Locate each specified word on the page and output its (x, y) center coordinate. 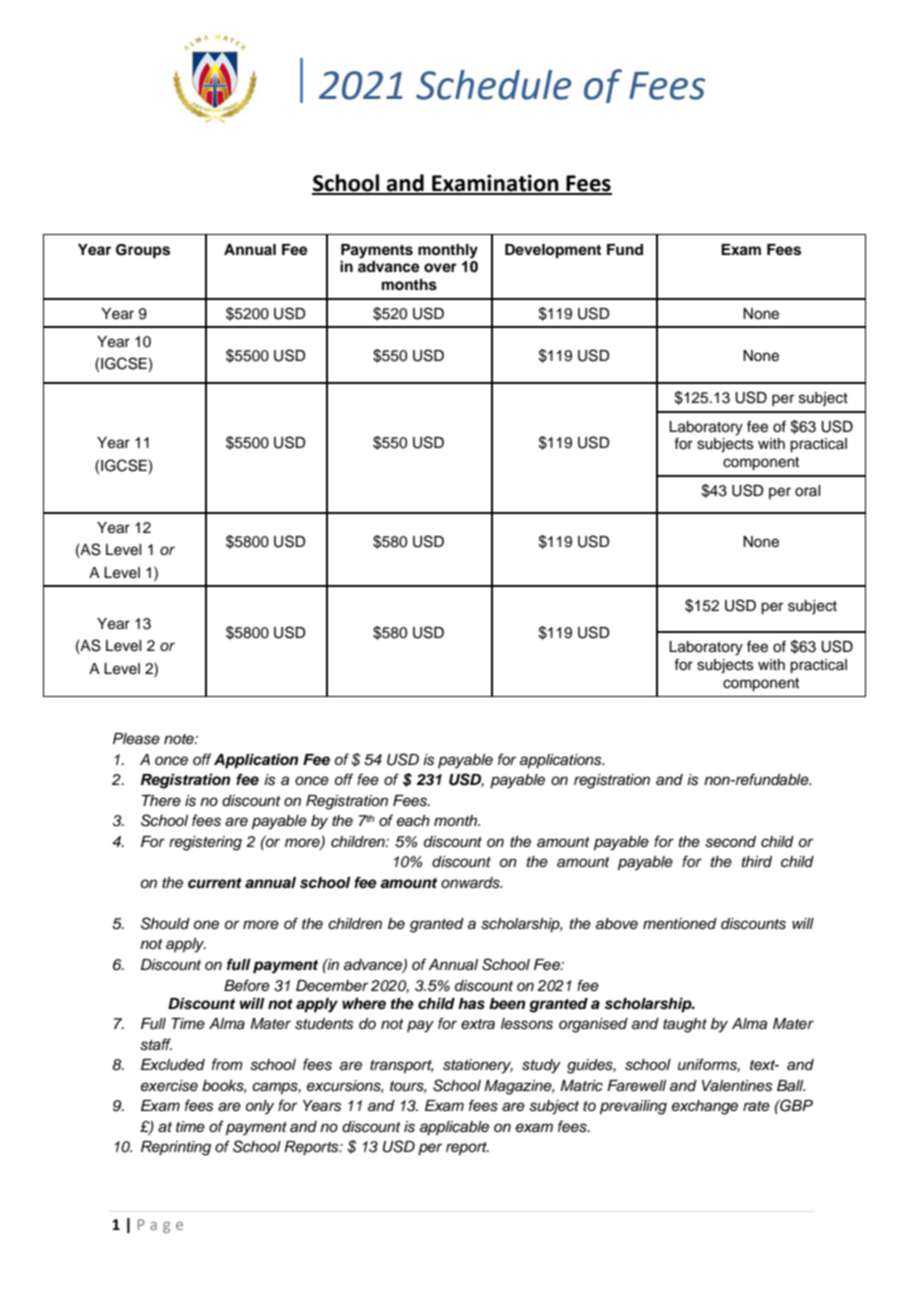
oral (807, 491)
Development (553, 251)
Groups (143, 251)
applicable (454, 1128)
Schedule (493, 85)
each (413, 821)
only (260, 1107)
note (180, 739)
